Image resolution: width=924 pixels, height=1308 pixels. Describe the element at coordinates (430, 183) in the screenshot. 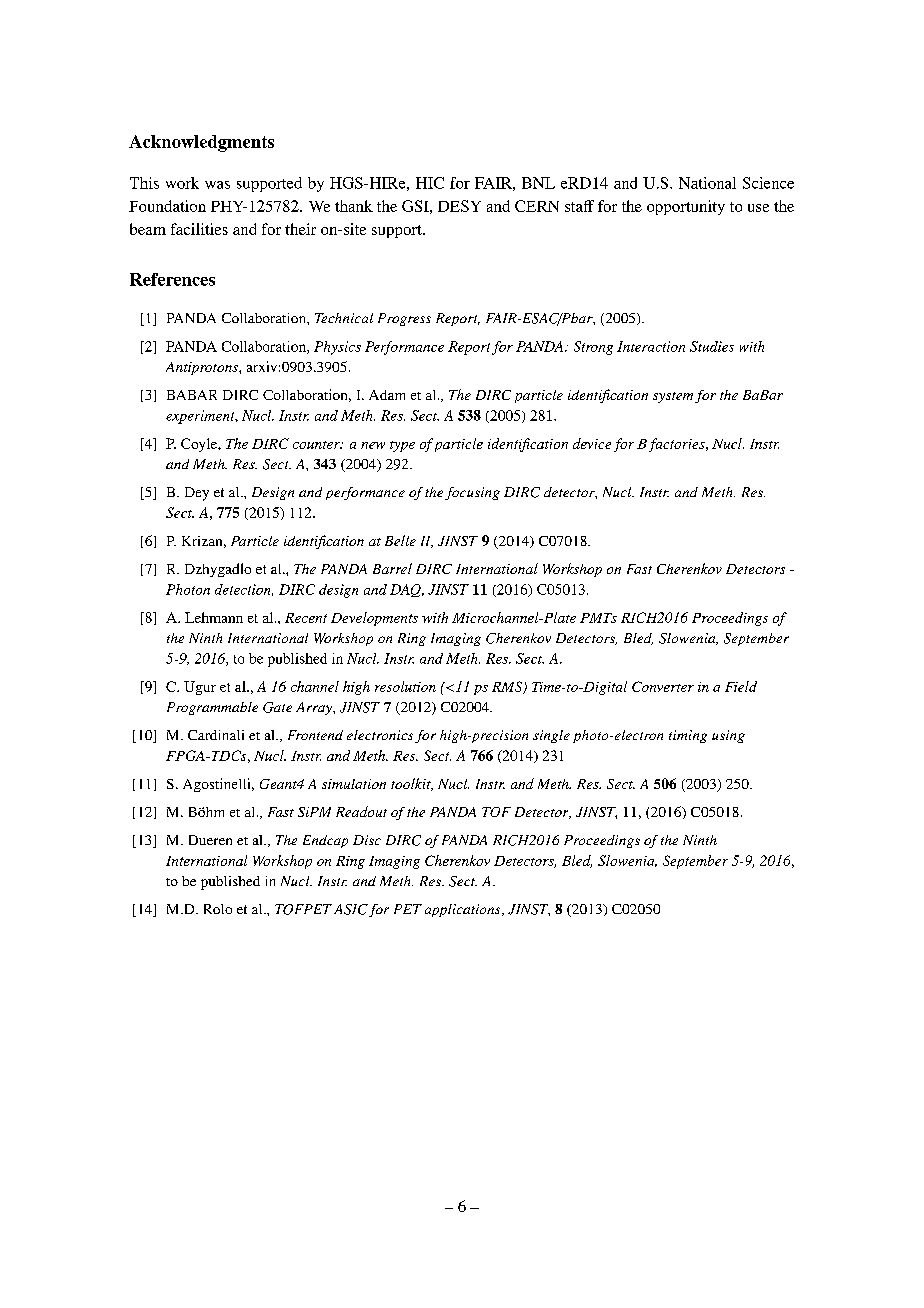

I see `HIC` at that location.
